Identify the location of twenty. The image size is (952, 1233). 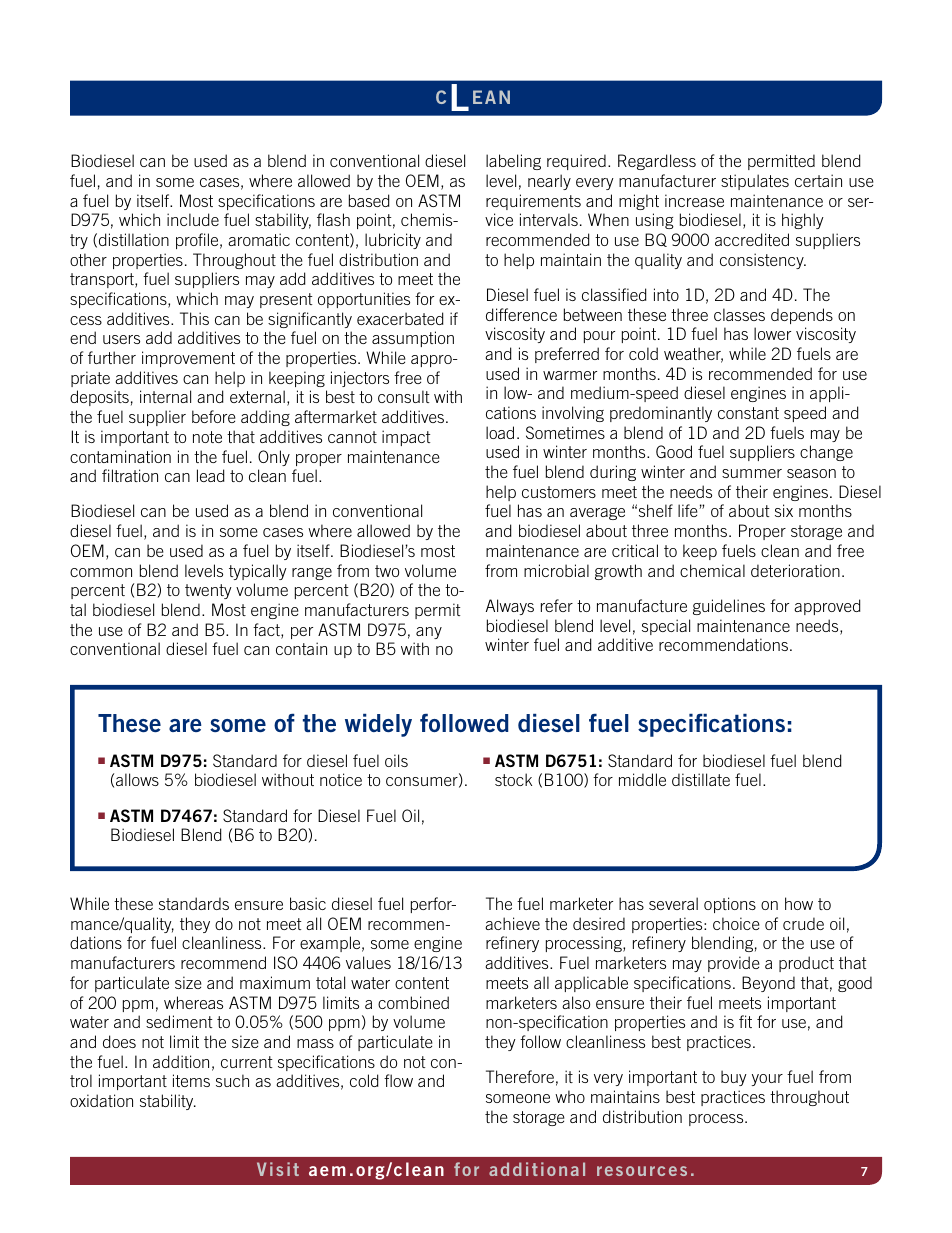
(208, 591).
